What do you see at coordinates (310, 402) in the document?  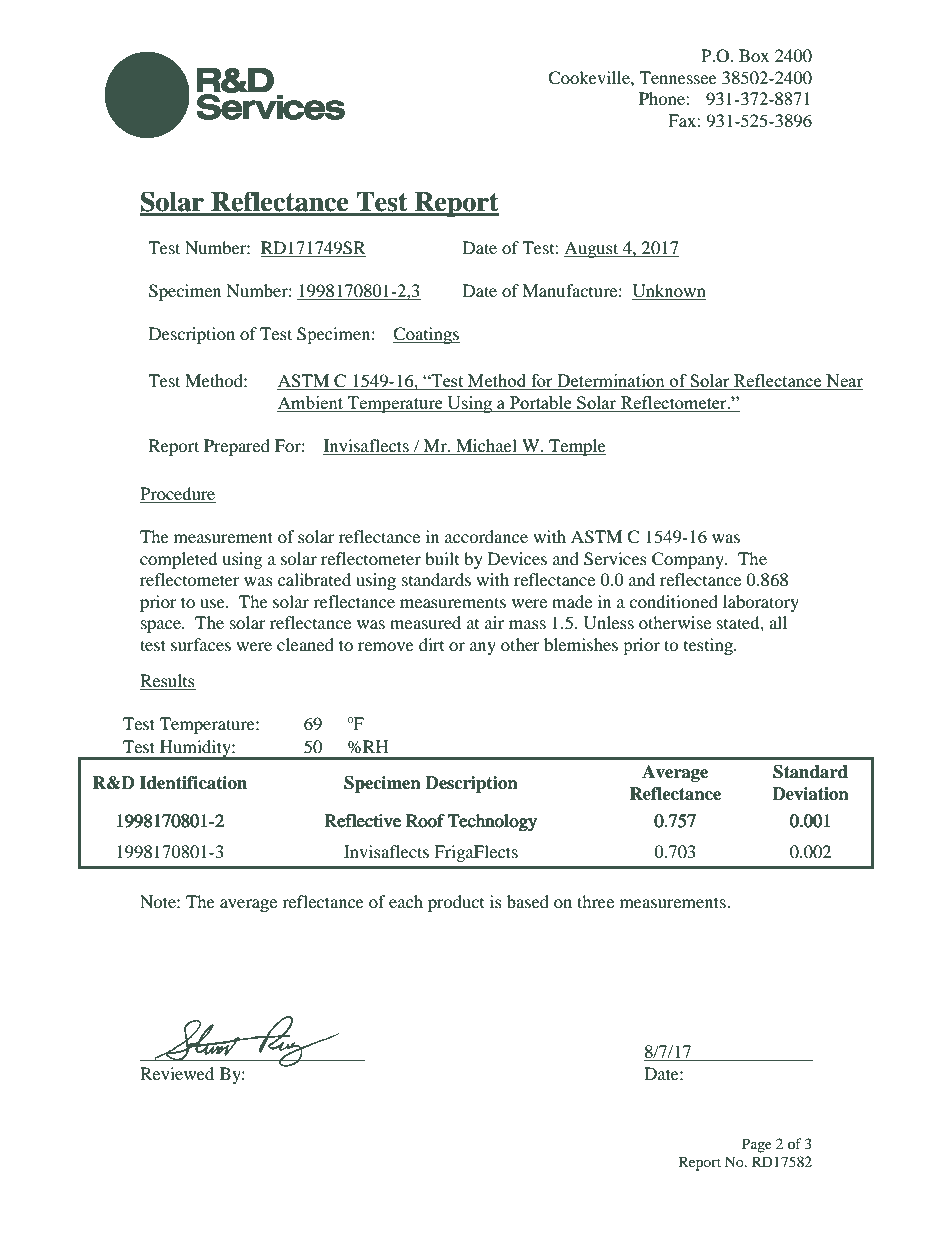 I see `Ambient` at bounding box center [310, 402].
